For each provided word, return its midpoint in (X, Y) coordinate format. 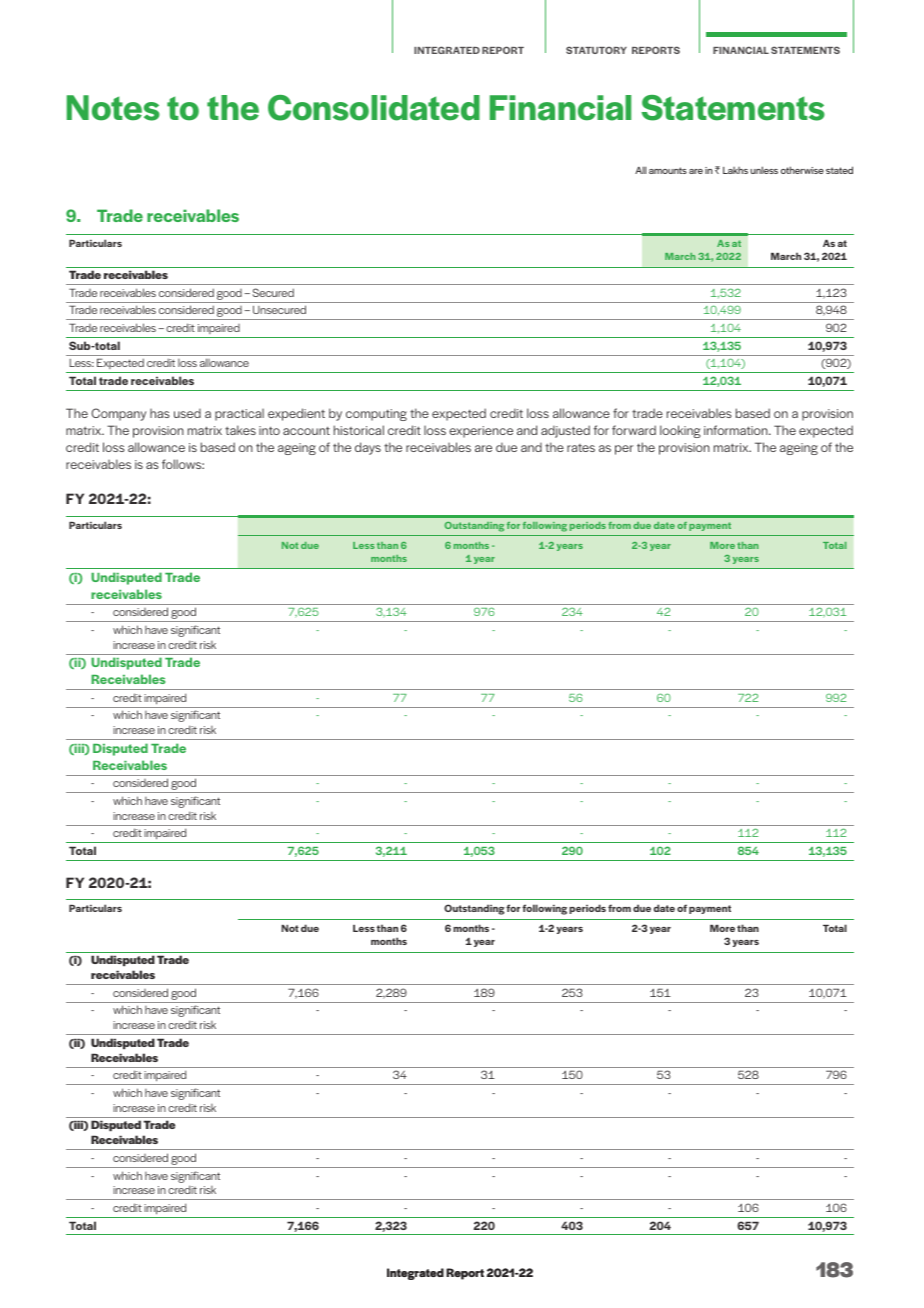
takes (240, 430)
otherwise (802, 170)
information (737, 430)
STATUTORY (596, 50)
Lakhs (735, 170)
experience (481, 432)
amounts (668, 170)
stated (839, 170)
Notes (113, 108)
